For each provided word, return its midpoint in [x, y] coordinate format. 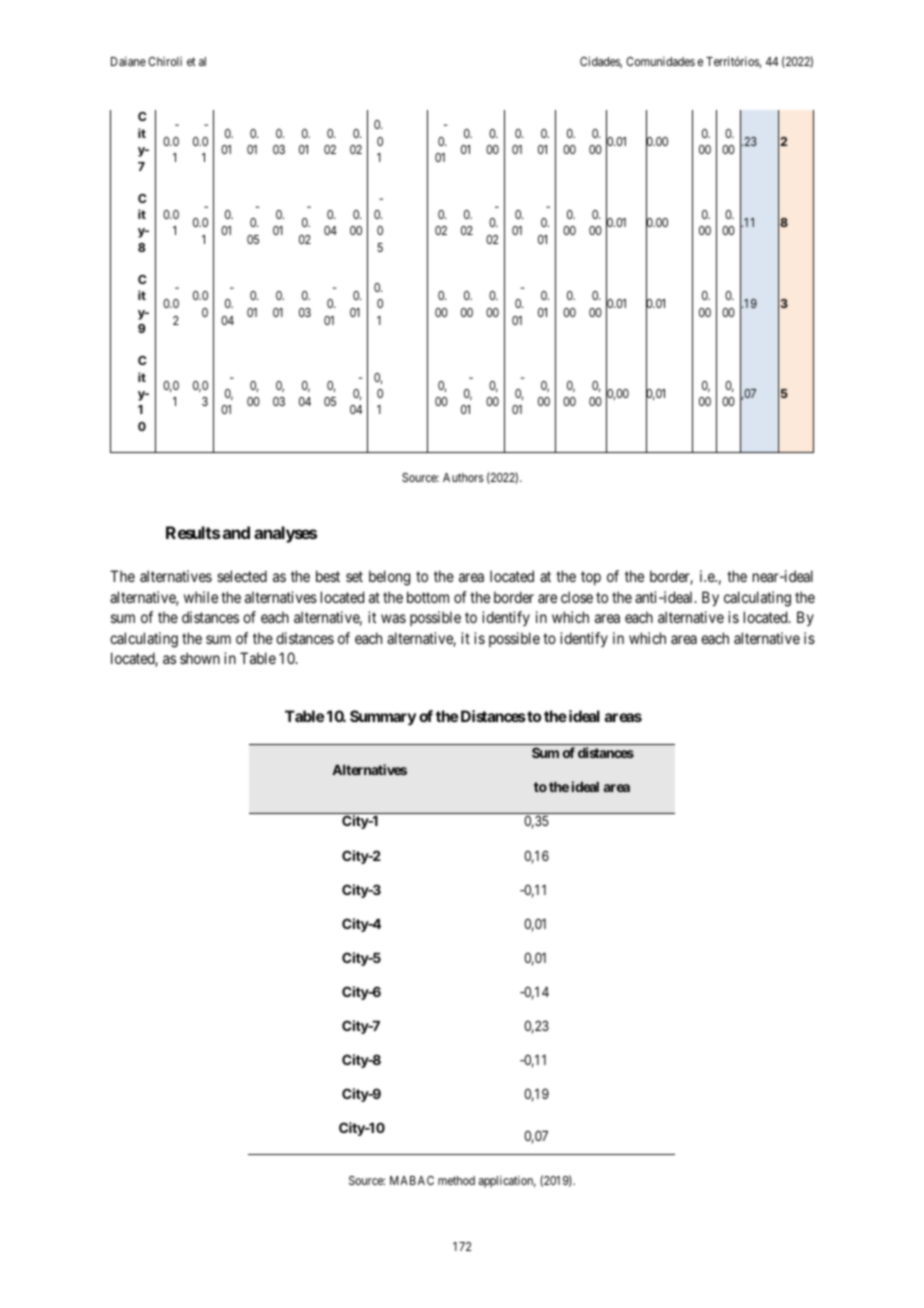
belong [389, 578]
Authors [463, 477]
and [236, 532]
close [577, 597]
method [456, 1180]
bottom [428, 597]
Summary [383, 718]
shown [200, 658]
